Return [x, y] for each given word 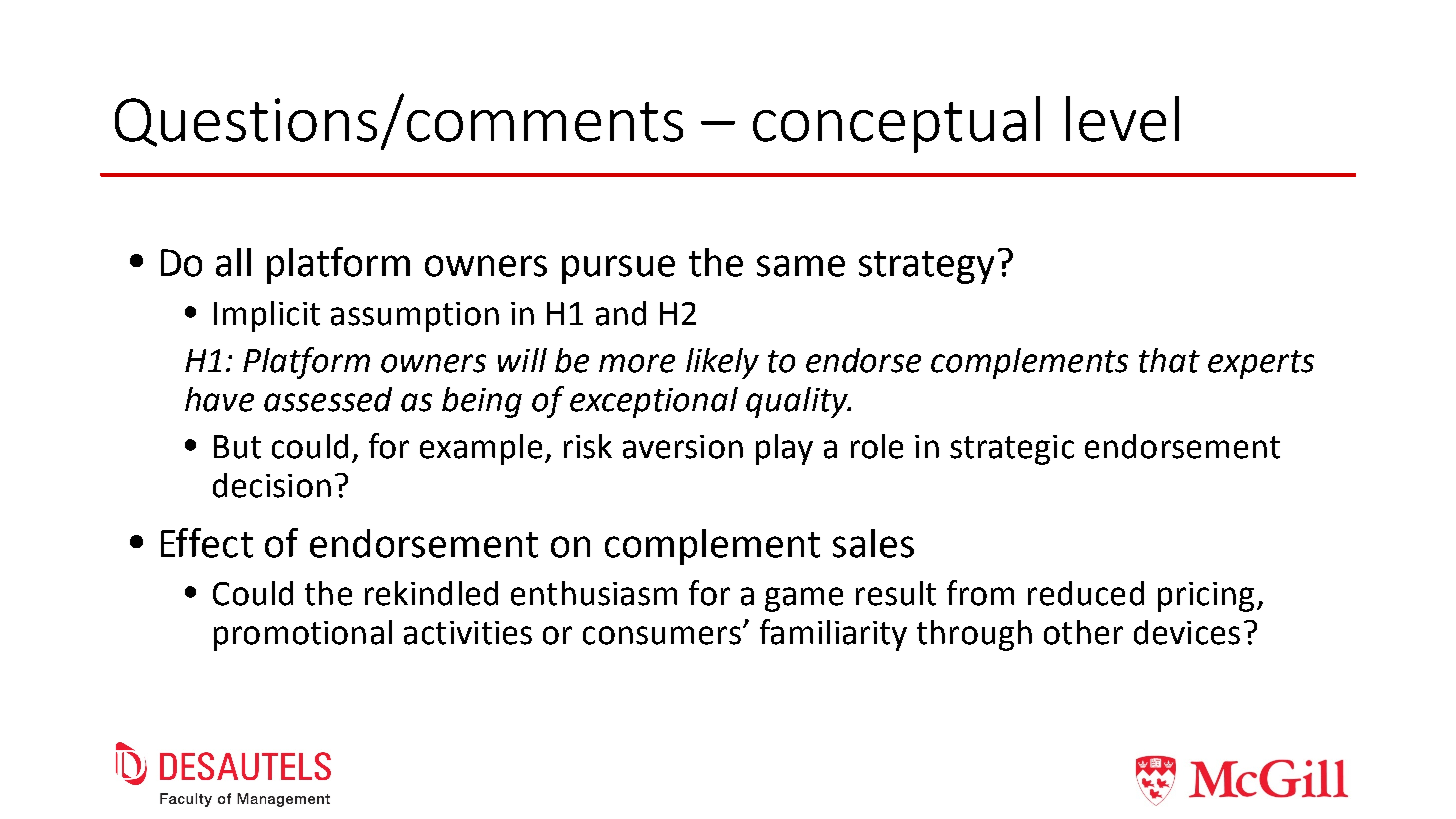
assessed [328, 399]
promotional [303, 635]
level [1122, 119]
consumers [662, 635]
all [233, 262]
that [1169, 360]
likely [722, 363]
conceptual [896, 124]
